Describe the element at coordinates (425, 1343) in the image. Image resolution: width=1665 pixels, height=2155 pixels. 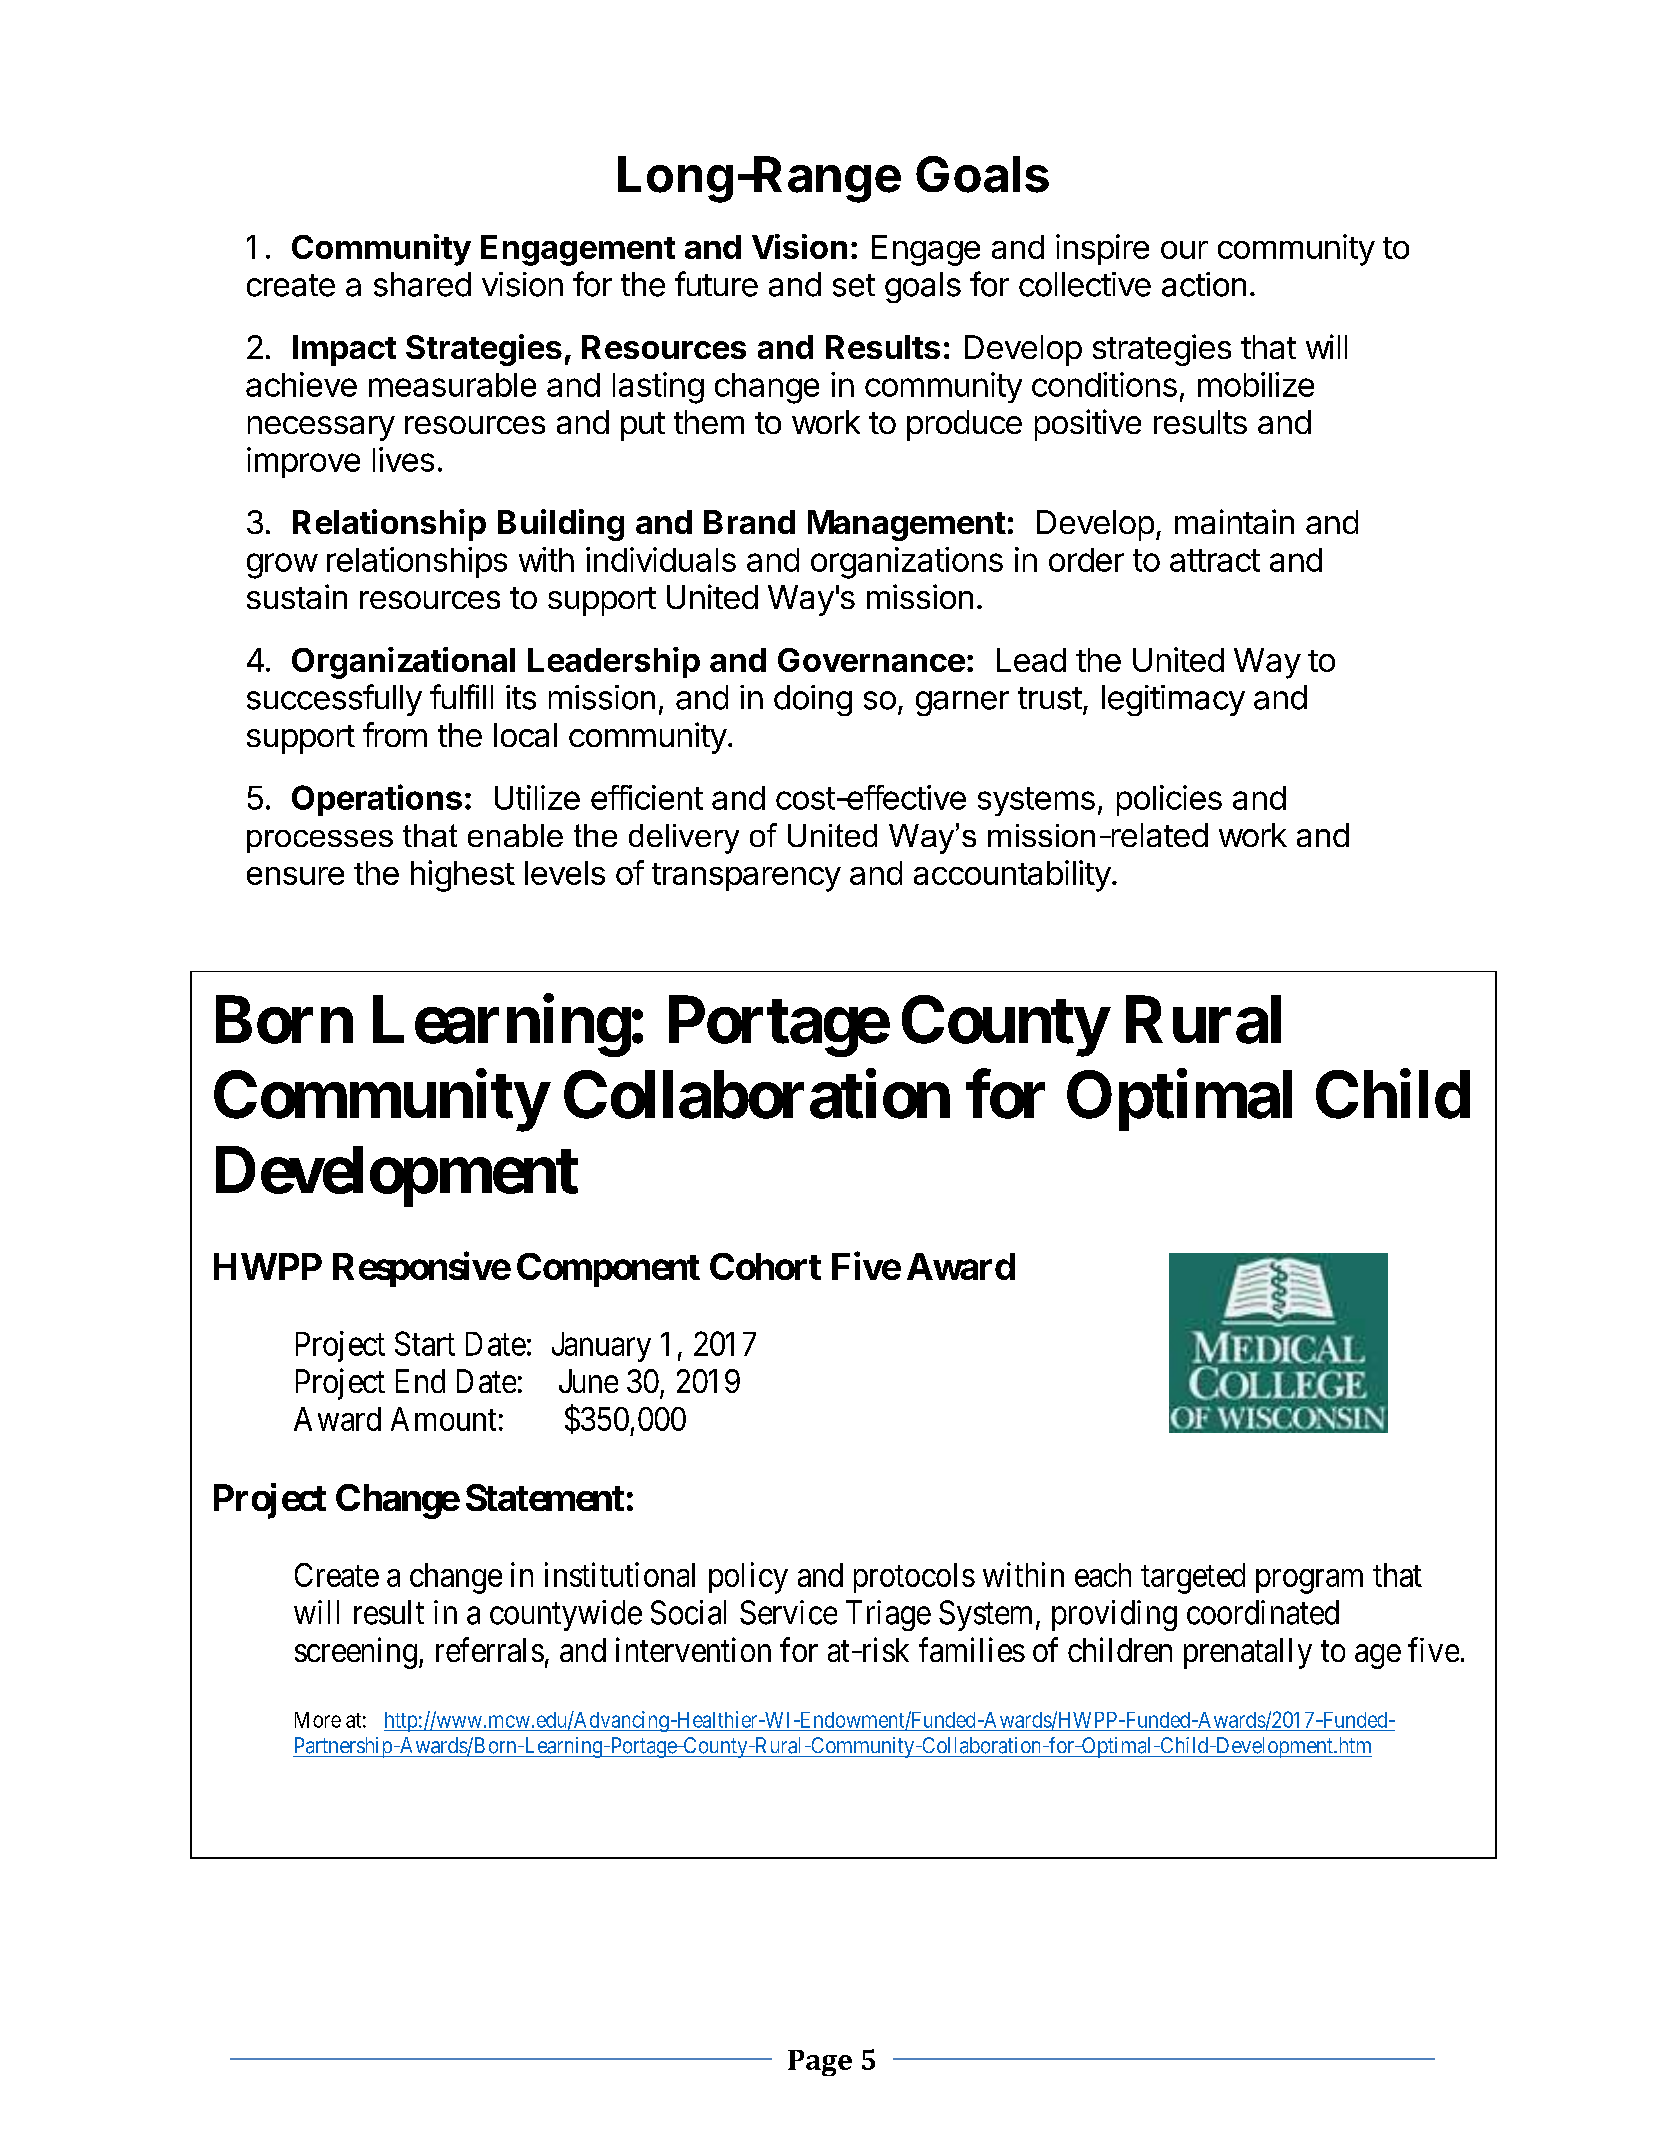
I see `Start` at that location.
